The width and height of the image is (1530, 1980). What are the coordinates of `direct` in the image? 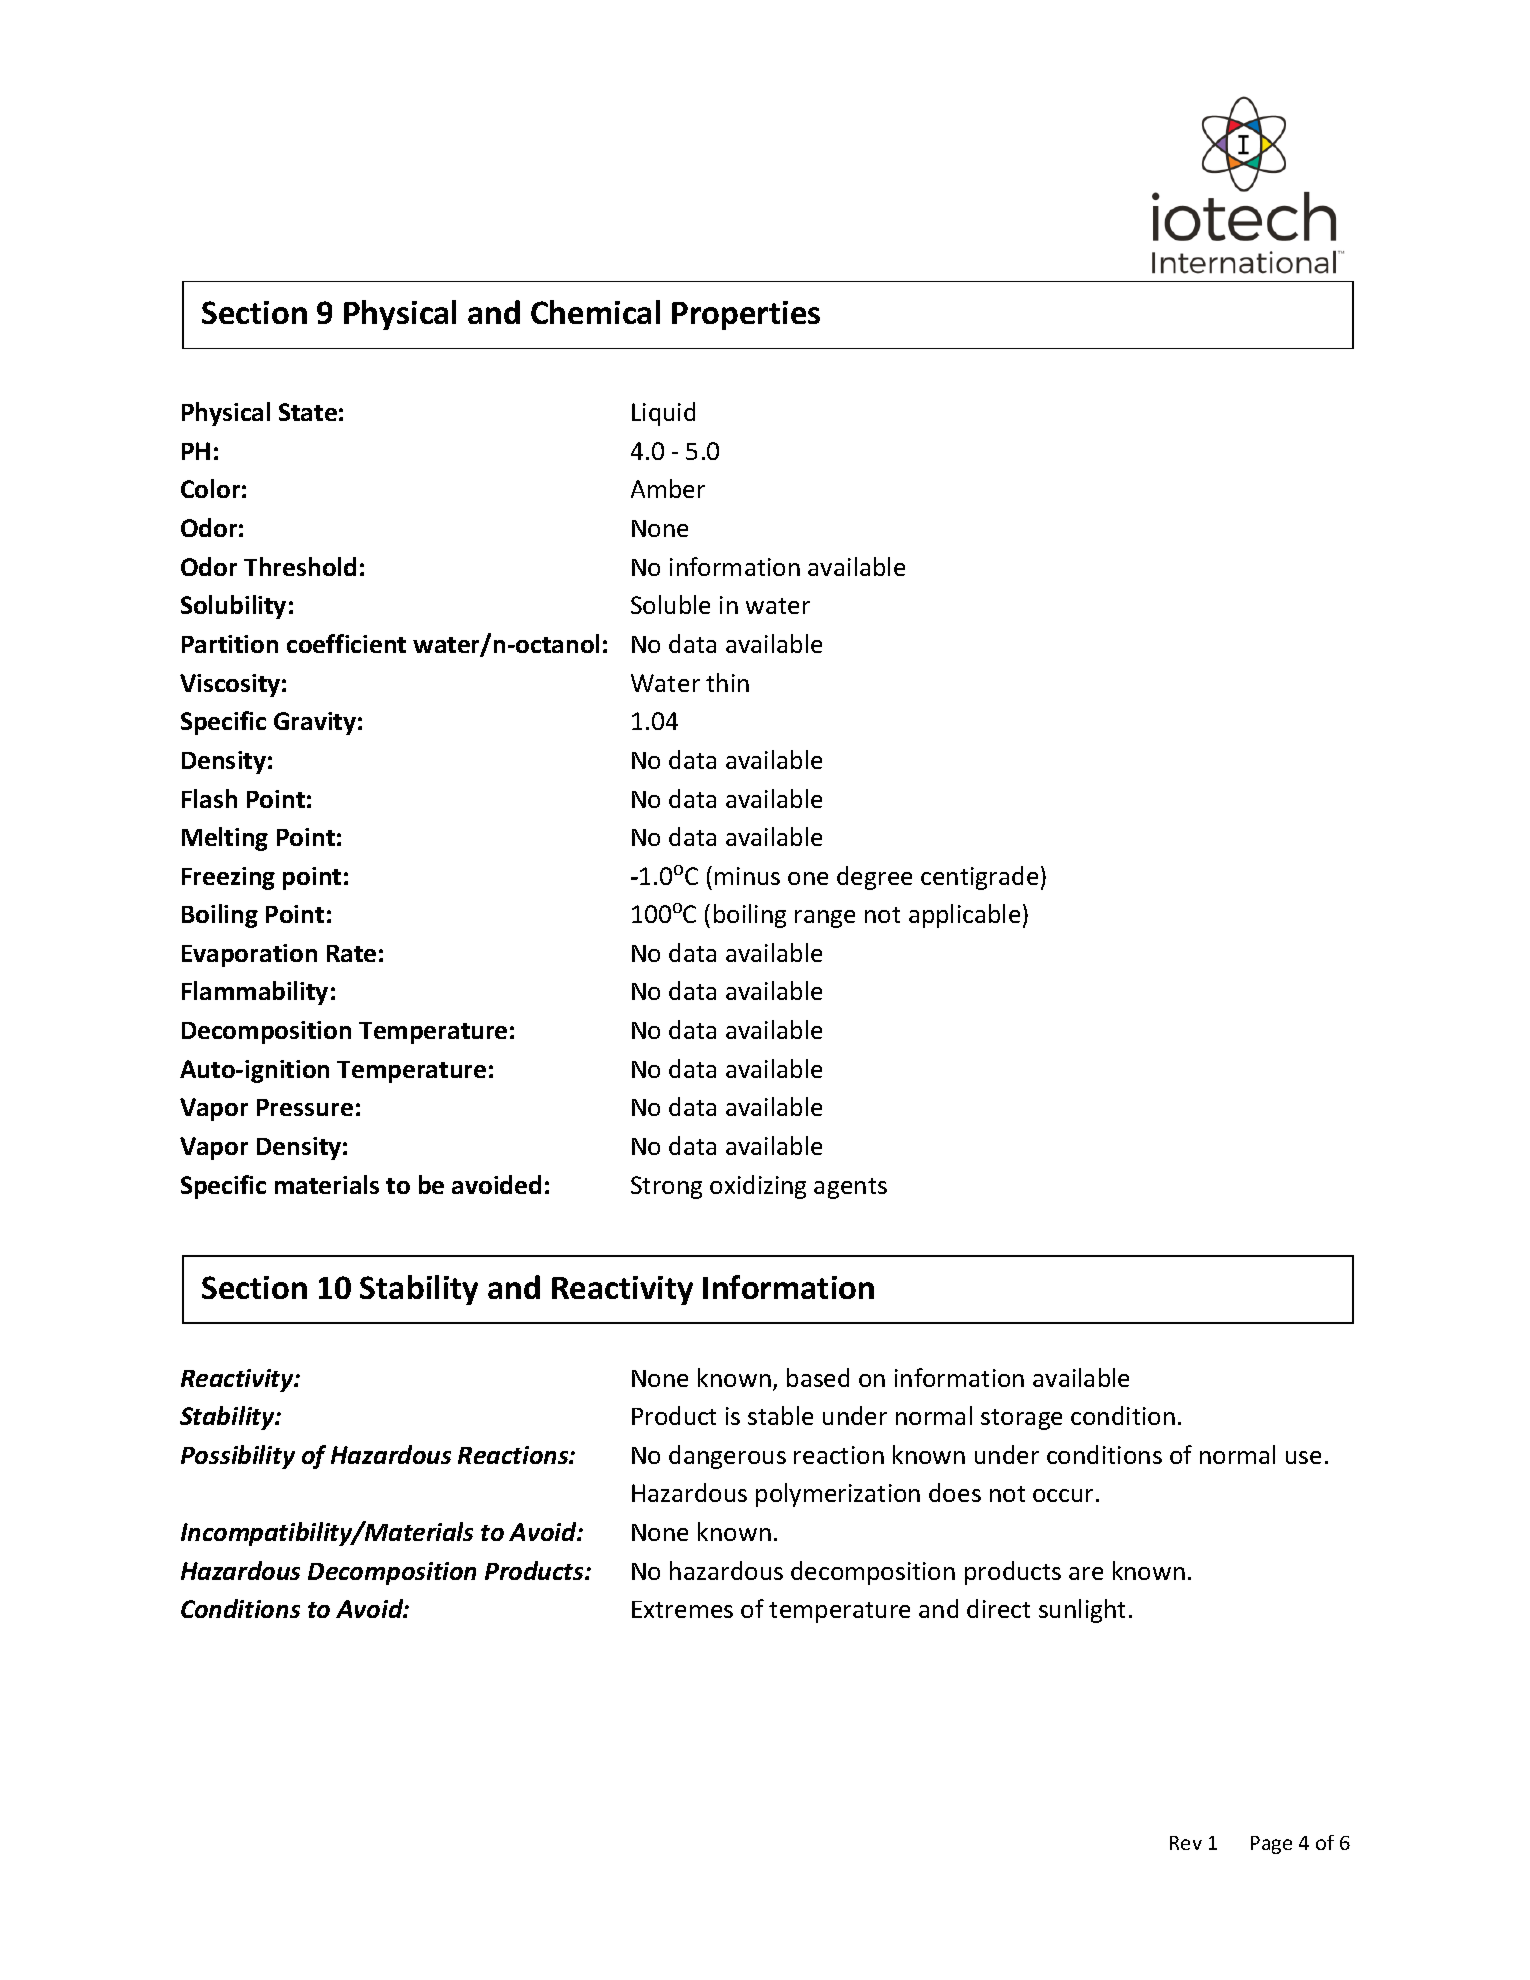 It's located at (998, 1608).
